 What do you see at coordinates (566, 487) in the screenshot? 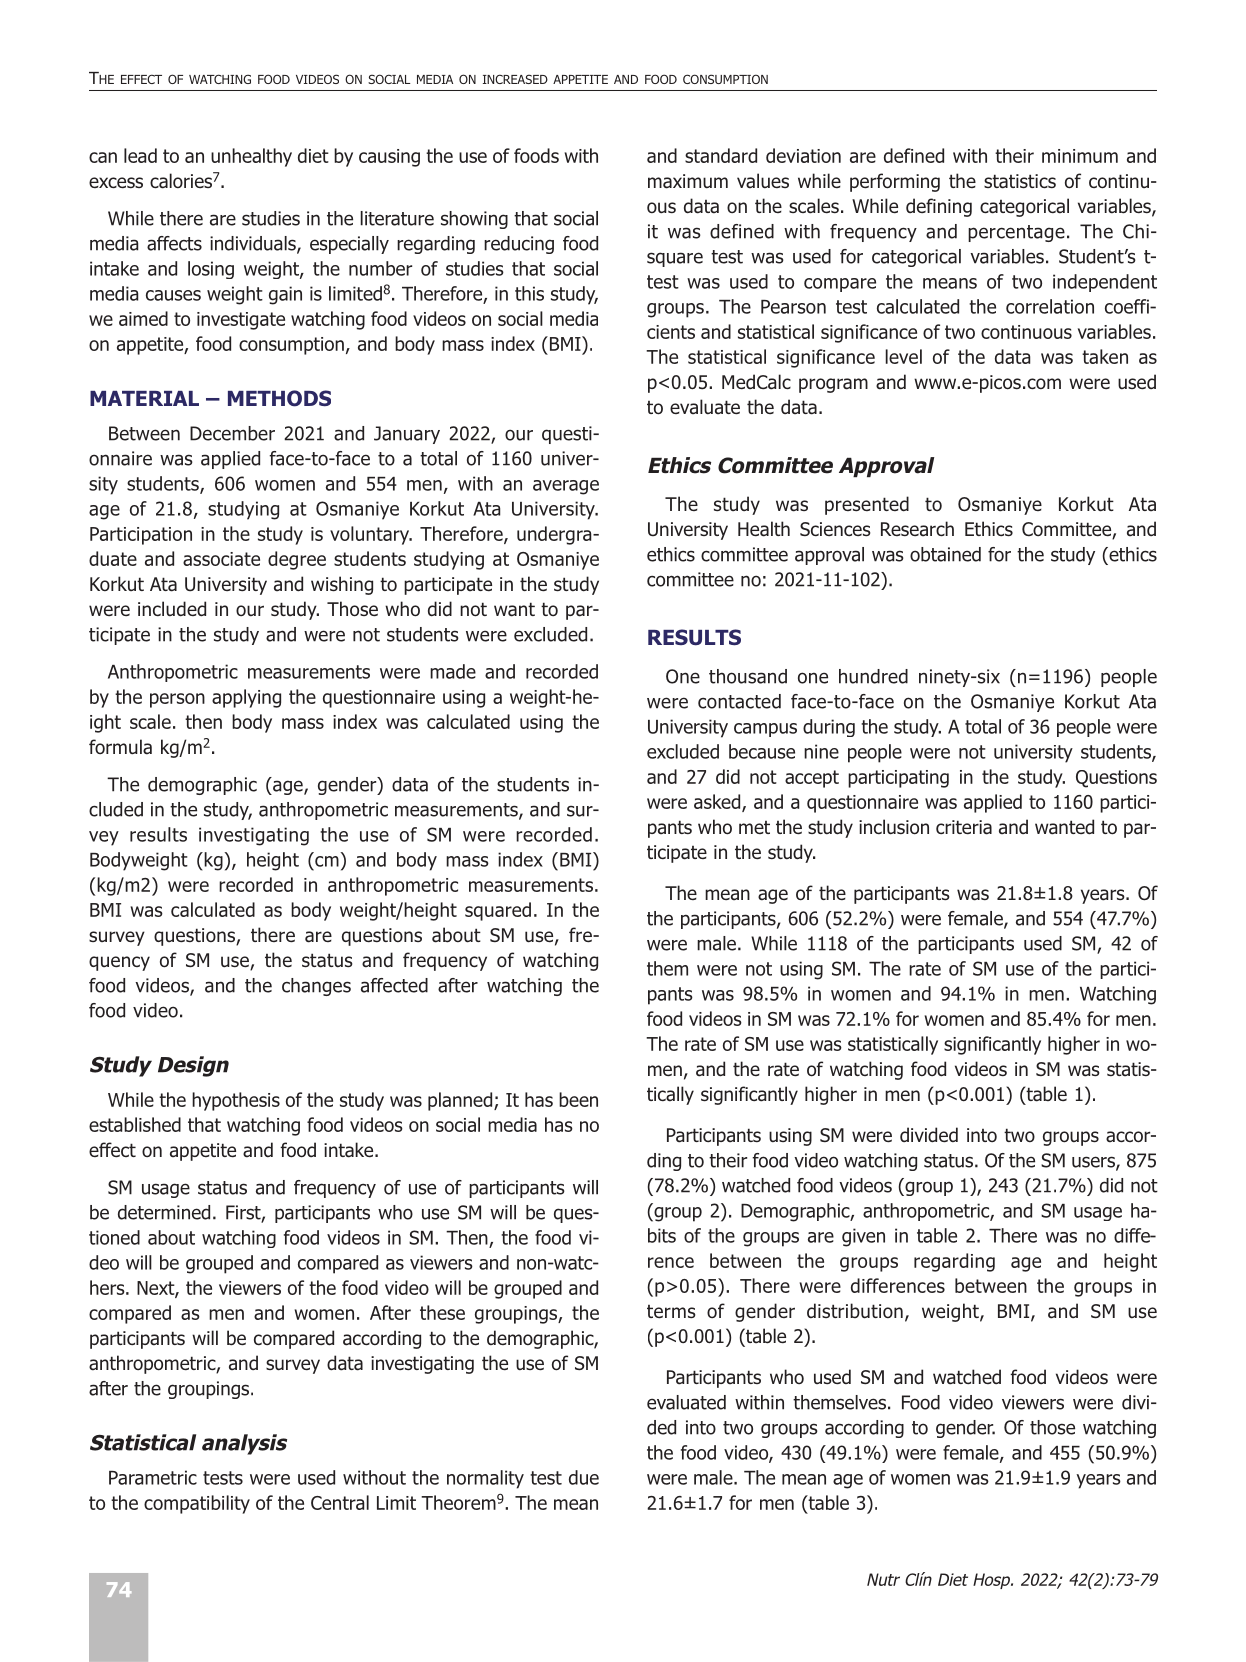
I see `average` at bounding box center [566, 487].
